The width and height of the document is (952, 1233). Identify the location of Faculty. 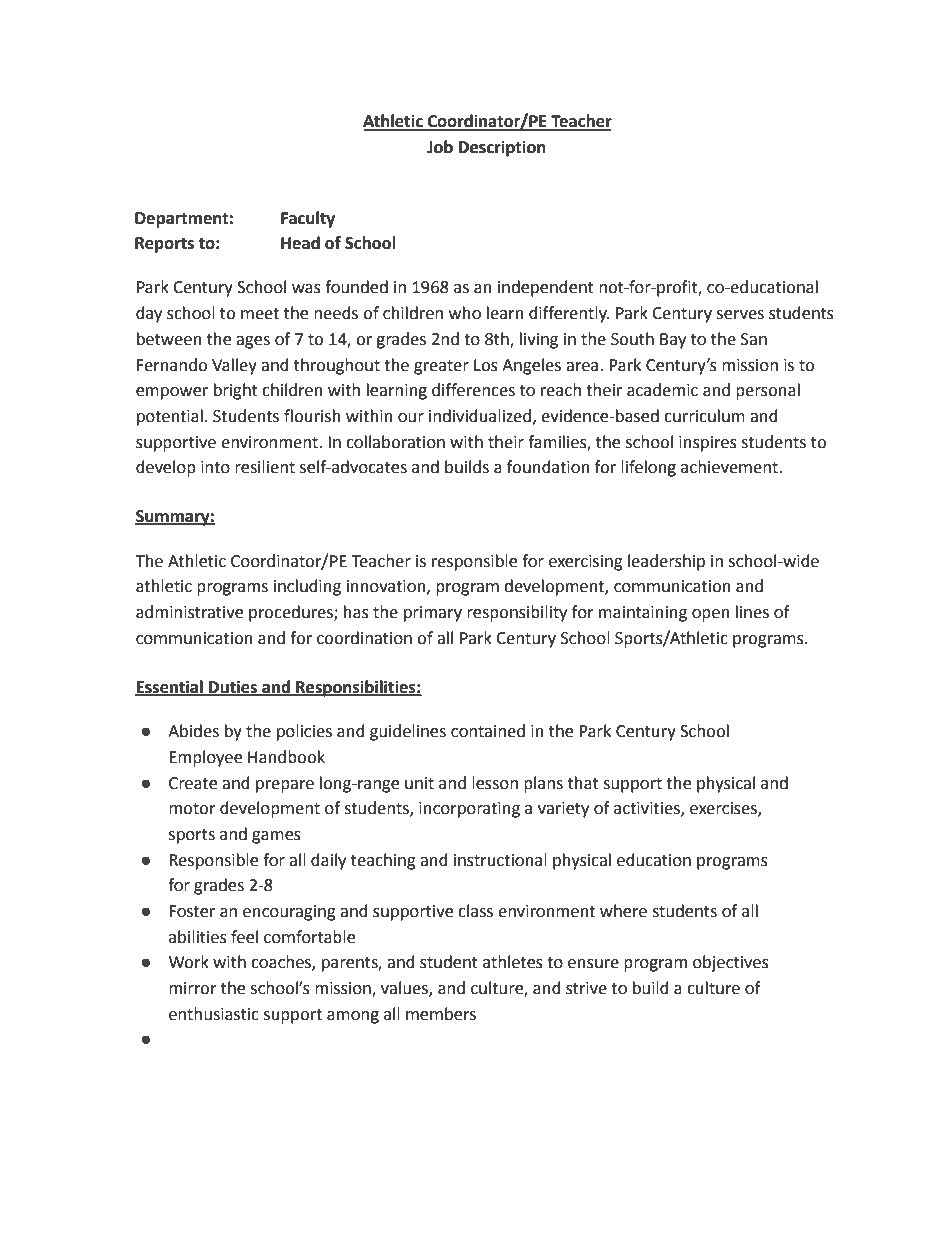
(308, 219).
